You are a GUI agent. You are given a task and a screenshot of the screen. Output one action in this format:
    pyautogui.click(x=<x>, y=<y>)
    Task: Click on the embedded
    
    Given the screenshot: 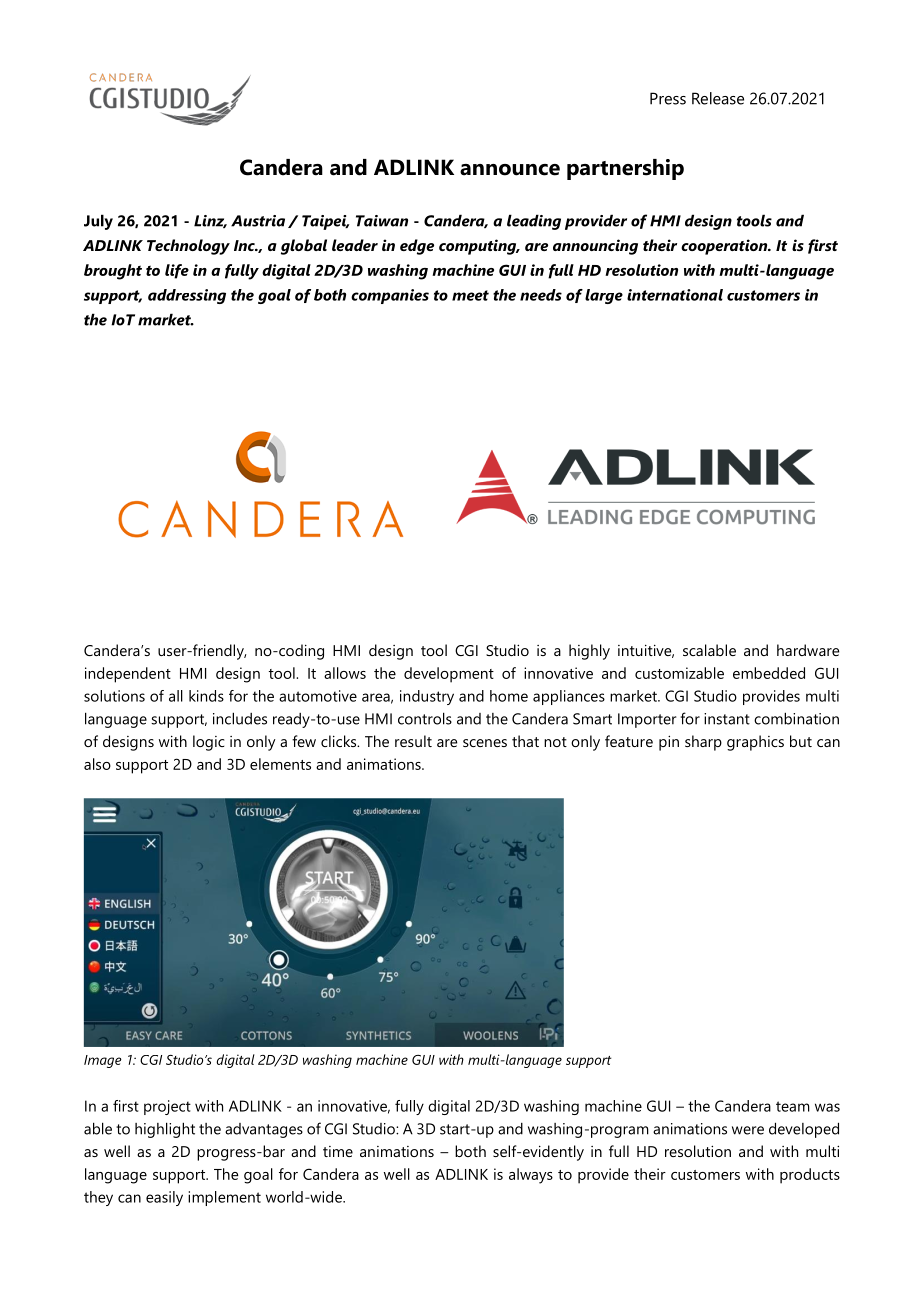 What is the action you would take?
    pyautogui.click(x=769, y=673)
